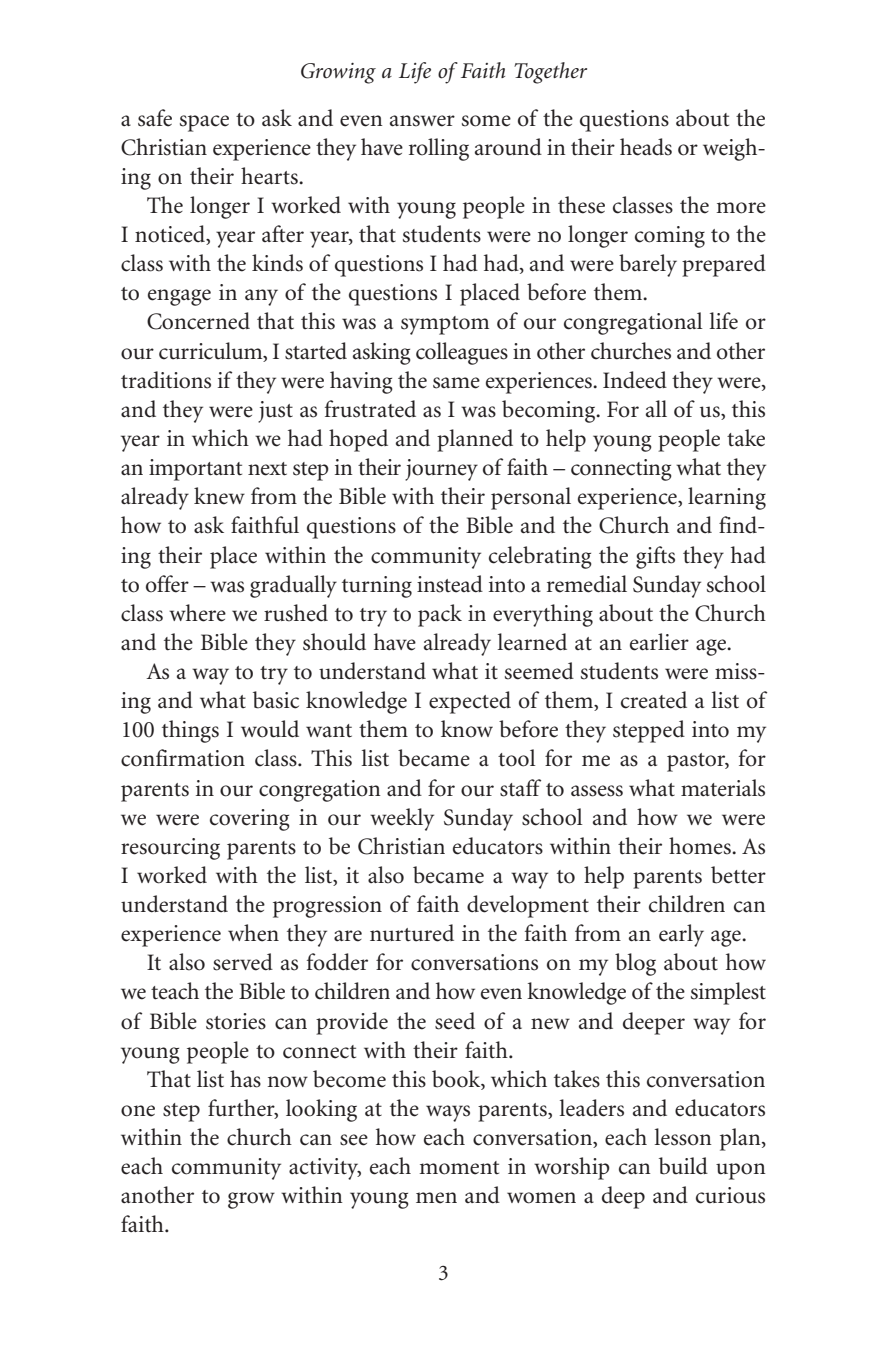  I want to click on nurtured, so click(412, 933).
